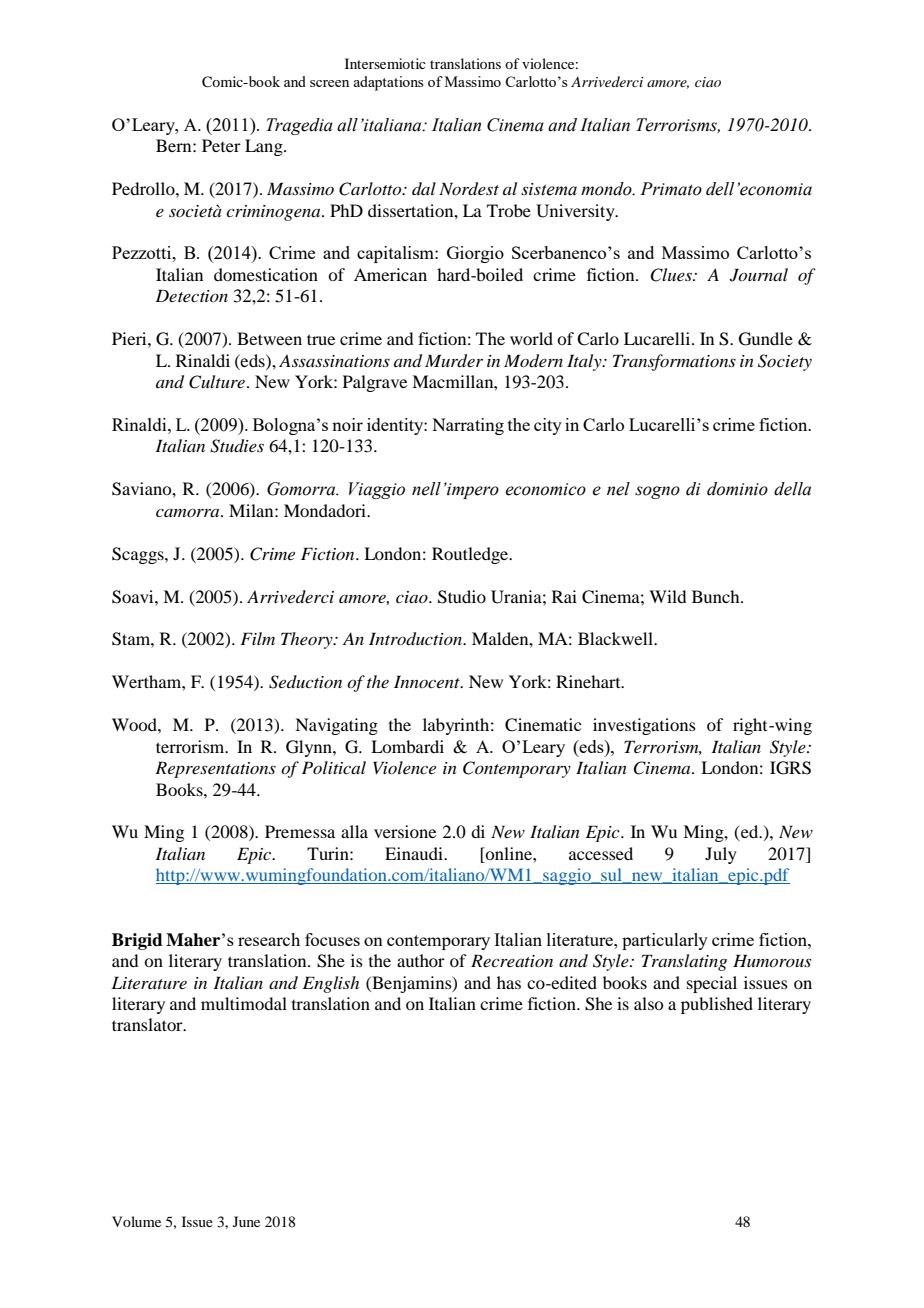 The height and width of the image is (1308, 924). What do you see at coordinates (421, 960) in the image?
I see `author` at bounding box center [421, 960].
